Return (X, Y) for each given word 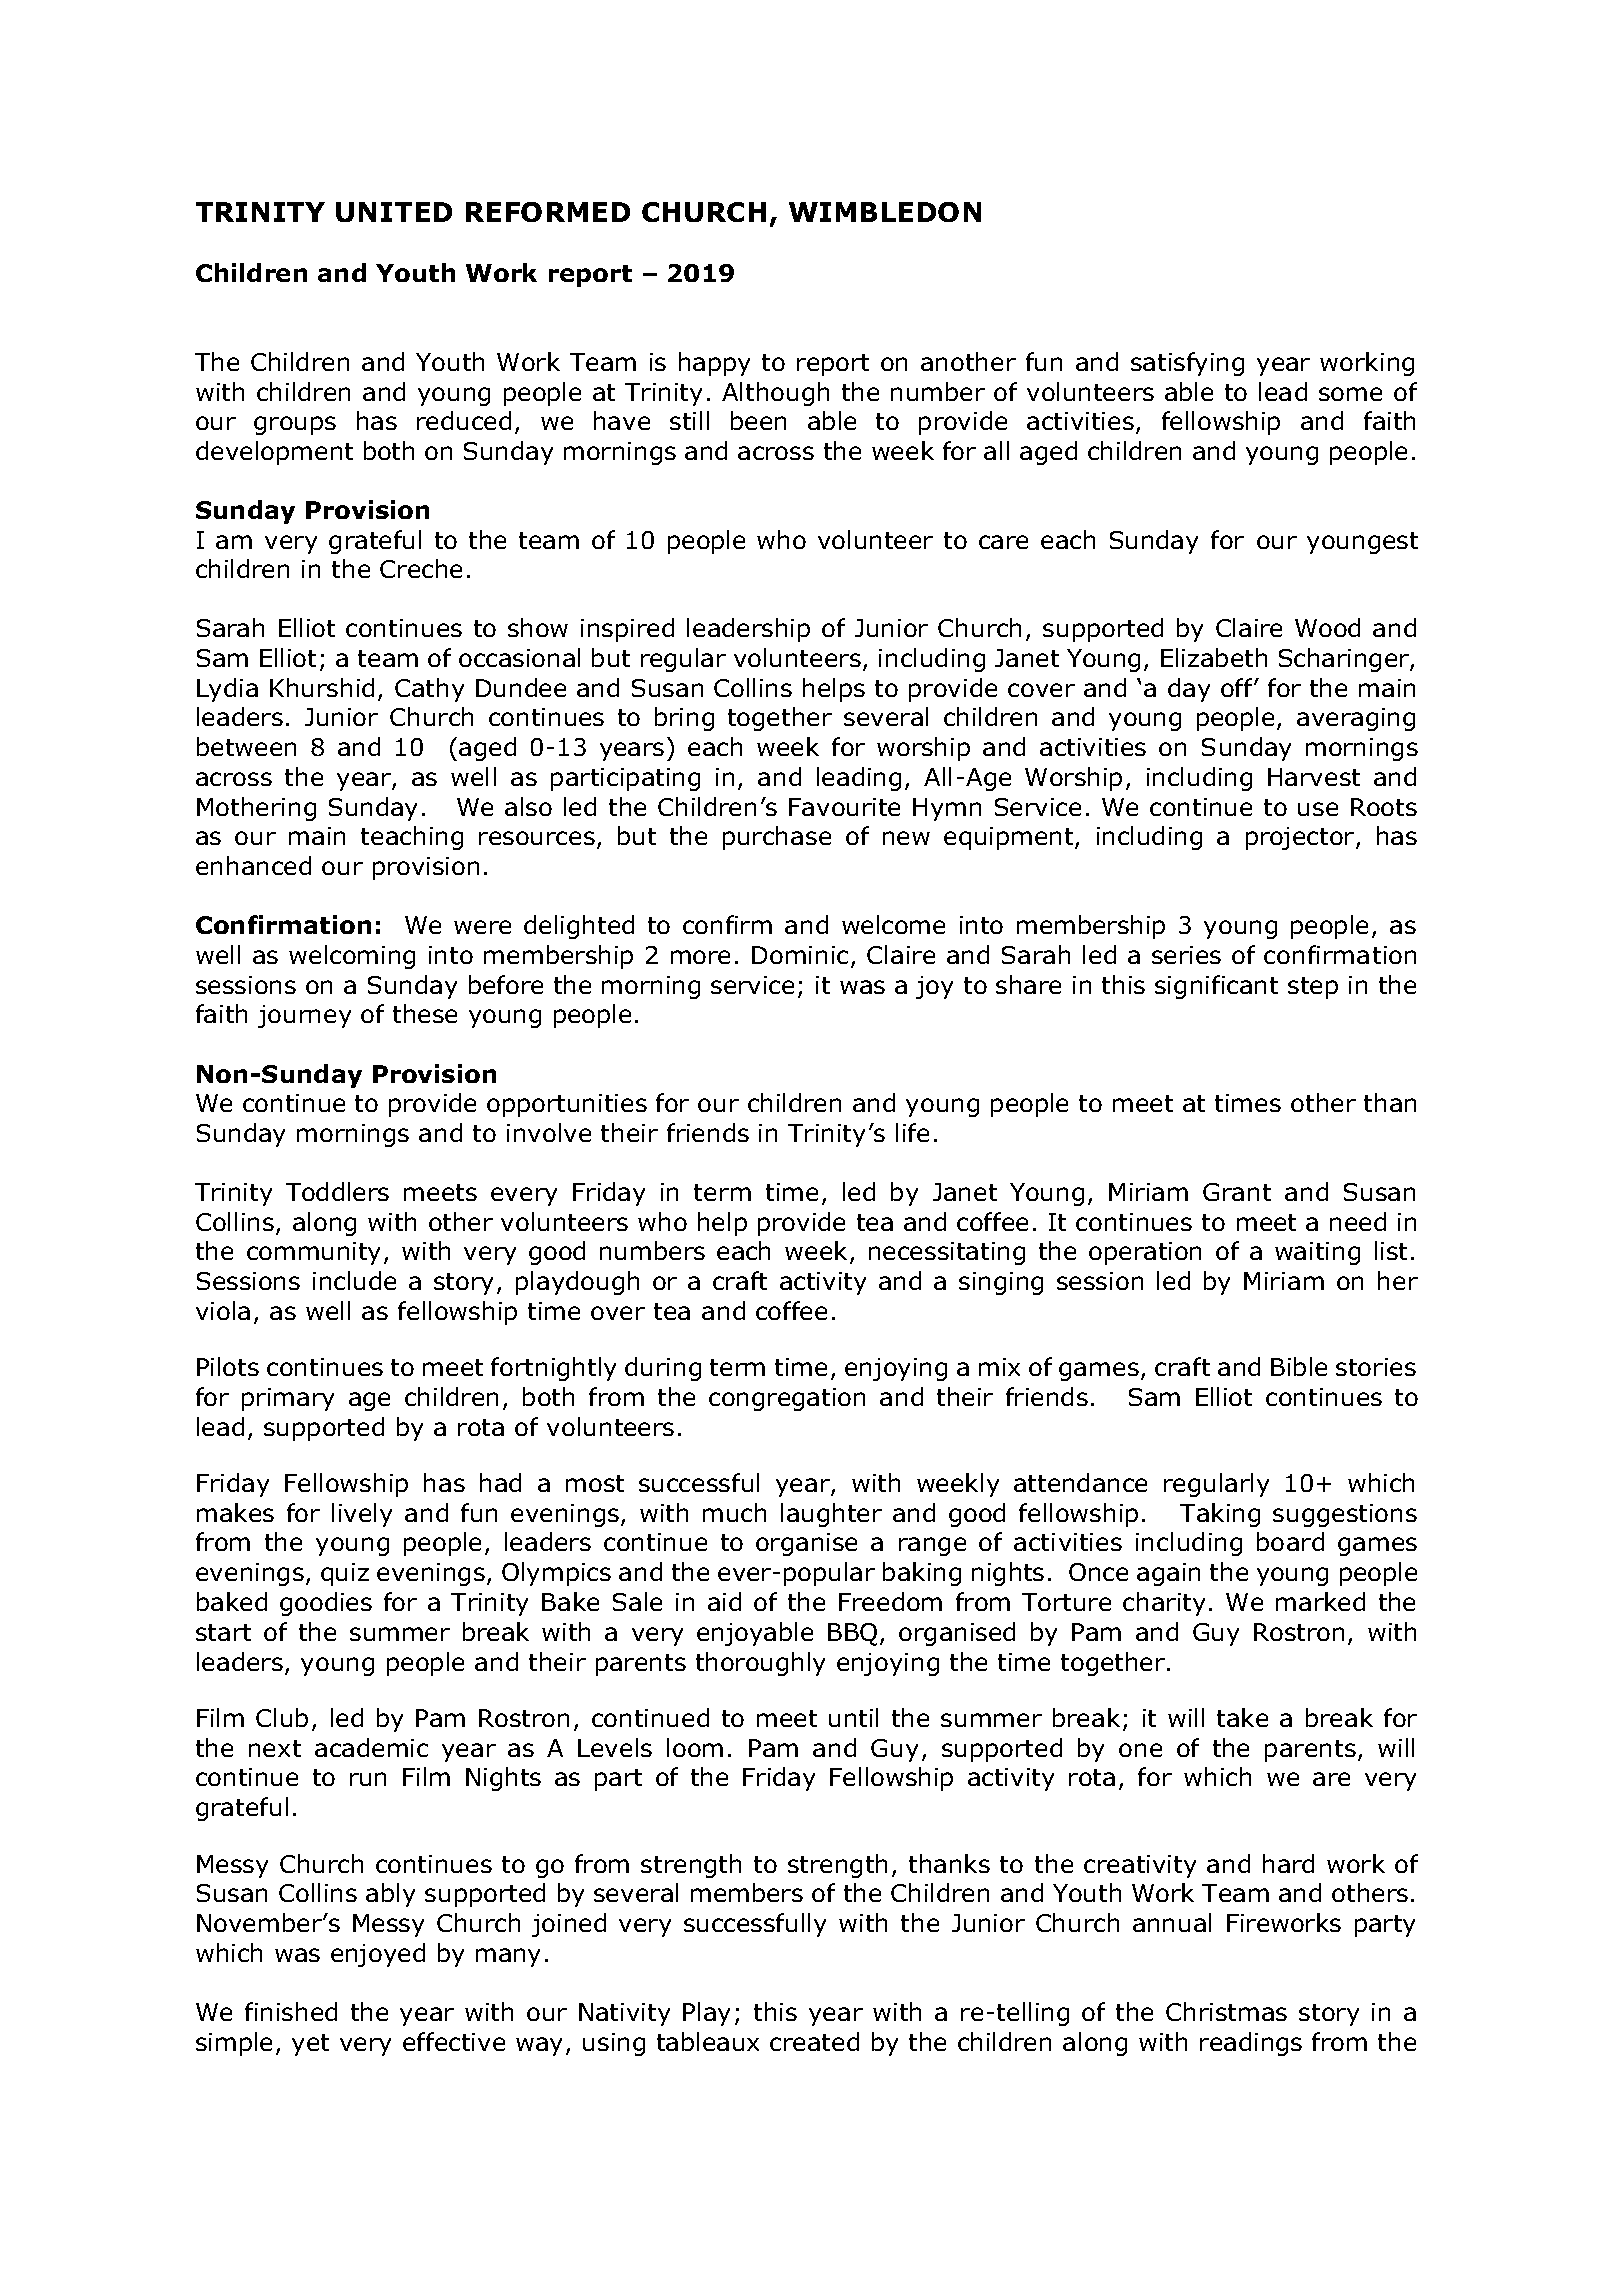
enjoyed (378, 1955)
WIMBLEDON (885, 212)
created (814, 2041)
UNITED (394, 212)
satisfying (1187, 364)
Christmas (1226, 2011)
